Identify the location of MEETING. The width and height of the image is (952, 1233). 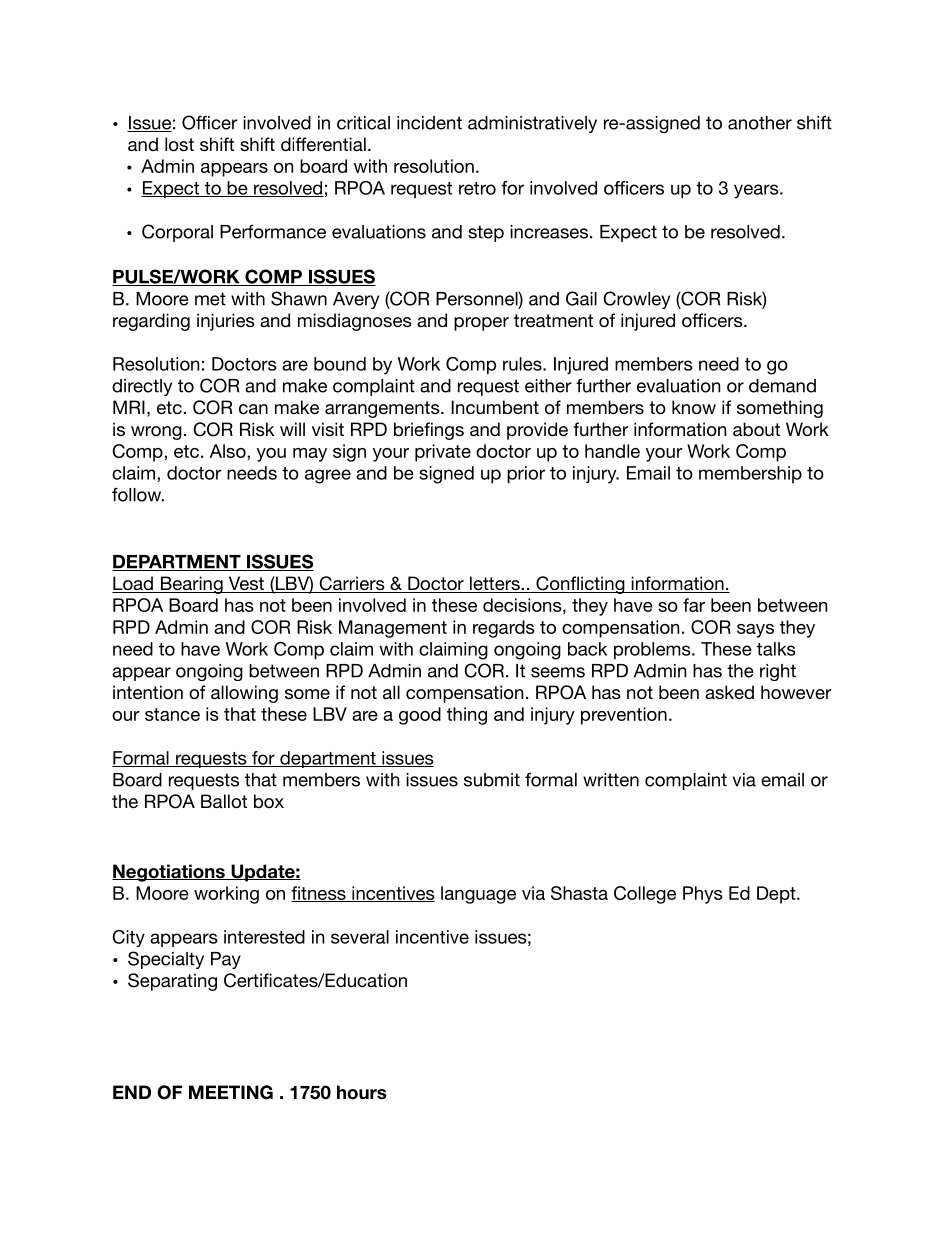
(231, 1092).
